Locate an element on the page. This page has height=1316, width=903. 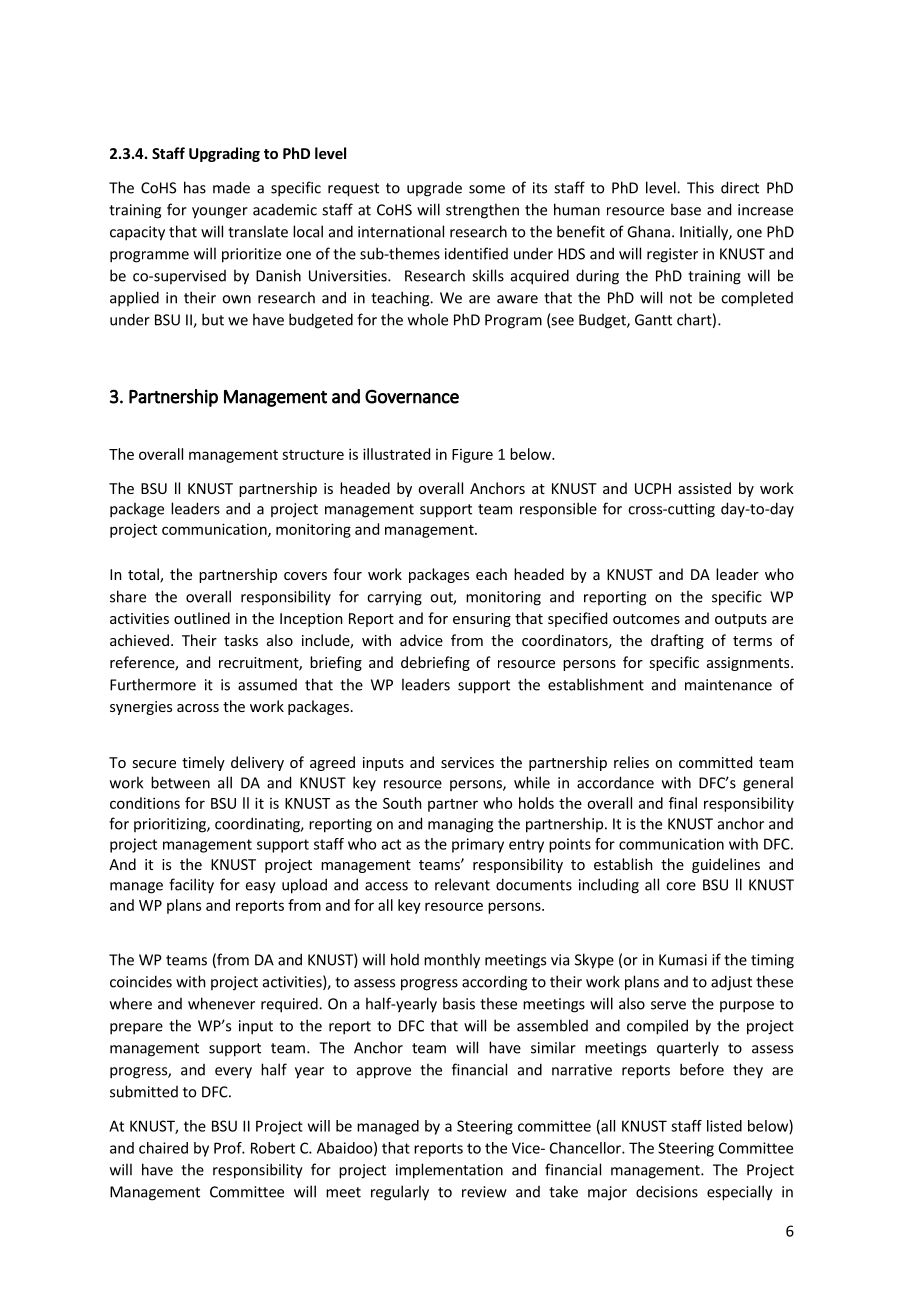
upgrade is located at coordinates (434, 189).
